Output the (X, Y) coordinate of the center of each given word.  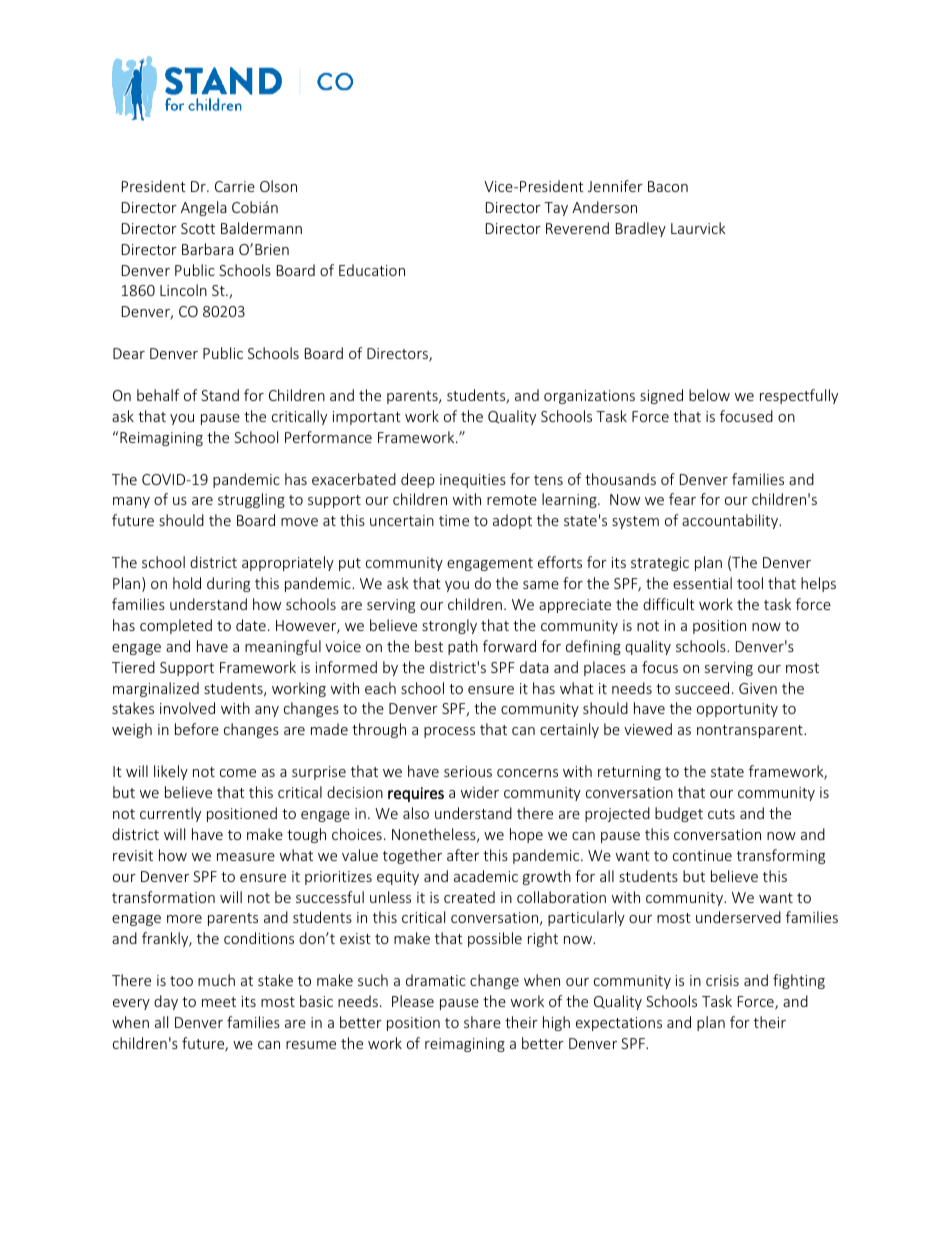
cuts (721, 814)
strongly (449, 626)
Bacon (668, 186)
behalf (158, 395)
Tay (556, 209)
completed (176, 626)
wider (480, 792)
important (367, 418)
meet (219, 1002)
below (709, 395)
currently (170, 814)
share (482, 1022)
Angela (204, 208)
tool (750, 583)
